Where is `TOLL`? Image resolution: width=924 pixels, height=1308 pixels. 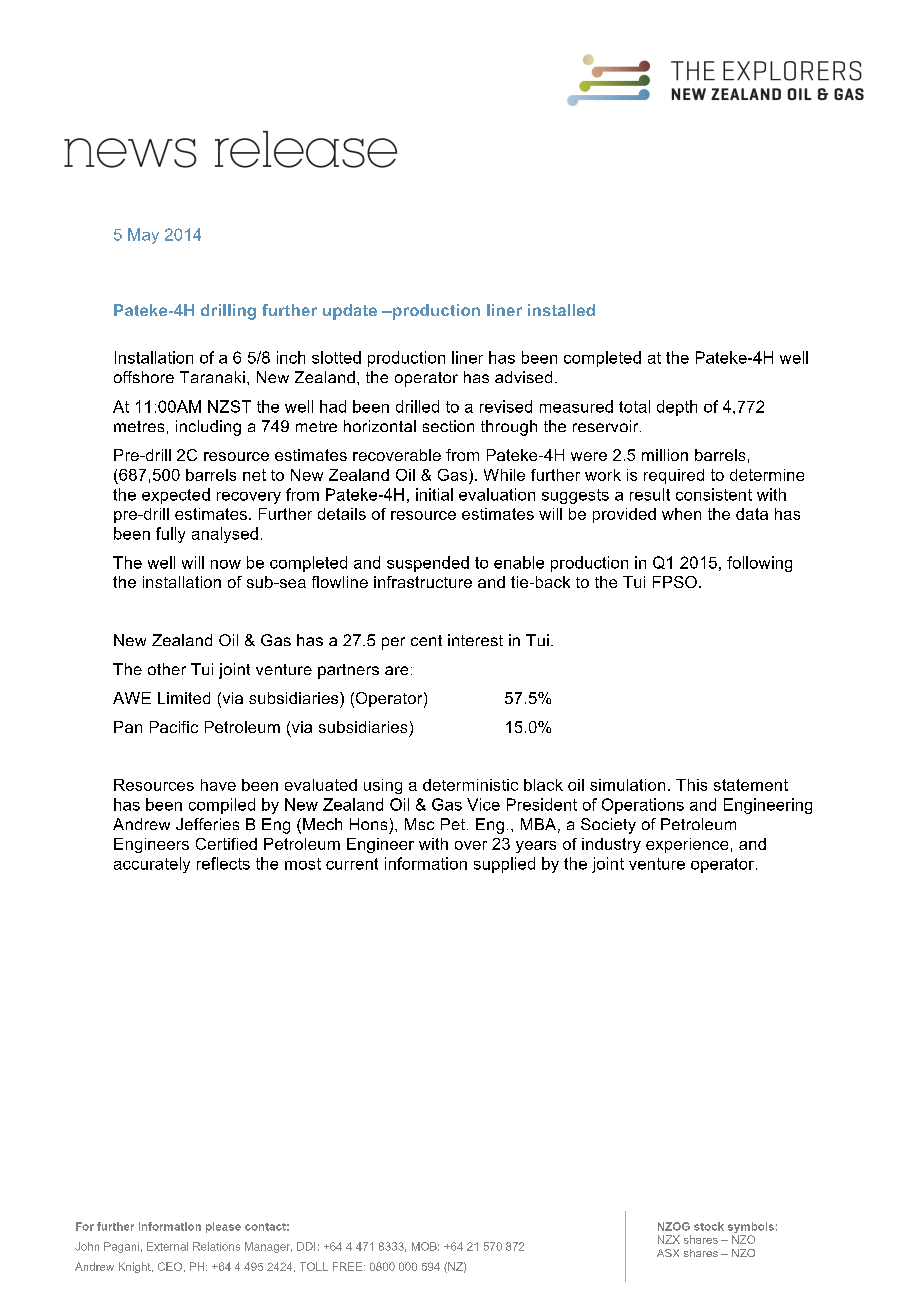
TOLL is located at coordinates (314, 1266).
